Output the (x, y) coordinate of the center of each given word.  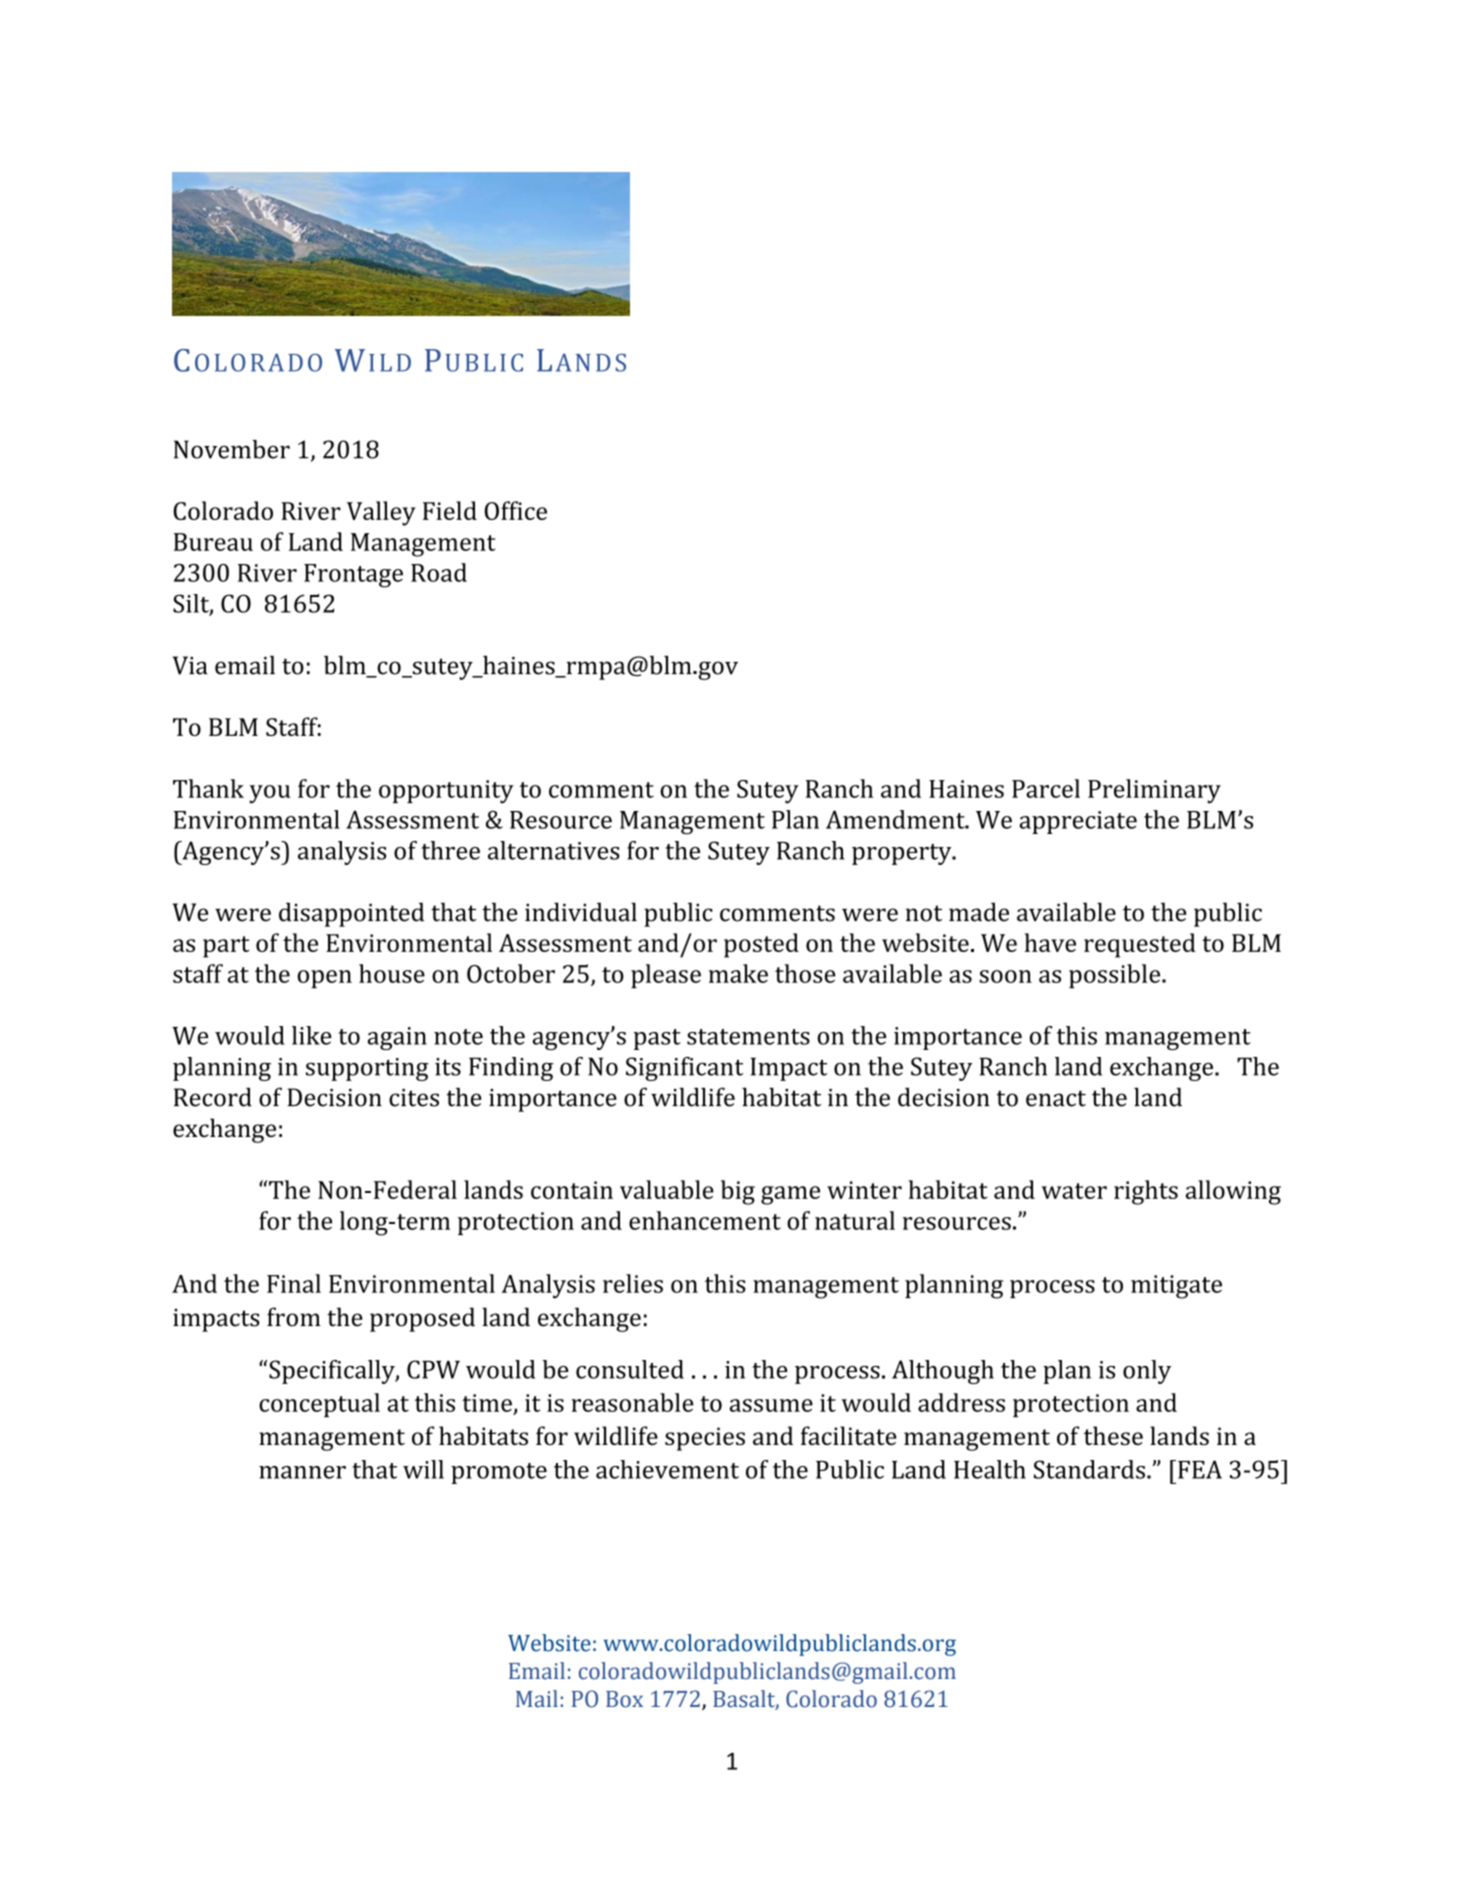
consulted (630, 1369)
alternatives (554, 850)
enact (1056, 1098)
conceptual (319, 1405)
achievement (667, 1469)
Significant (684, 1069)
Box (624, 1699)
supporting (367, 1069)
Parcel (1046, 788)
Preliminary (1154, 791)
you (270, 794)
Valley (381, 513)
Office (515, 510)
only (1147, 1372)
